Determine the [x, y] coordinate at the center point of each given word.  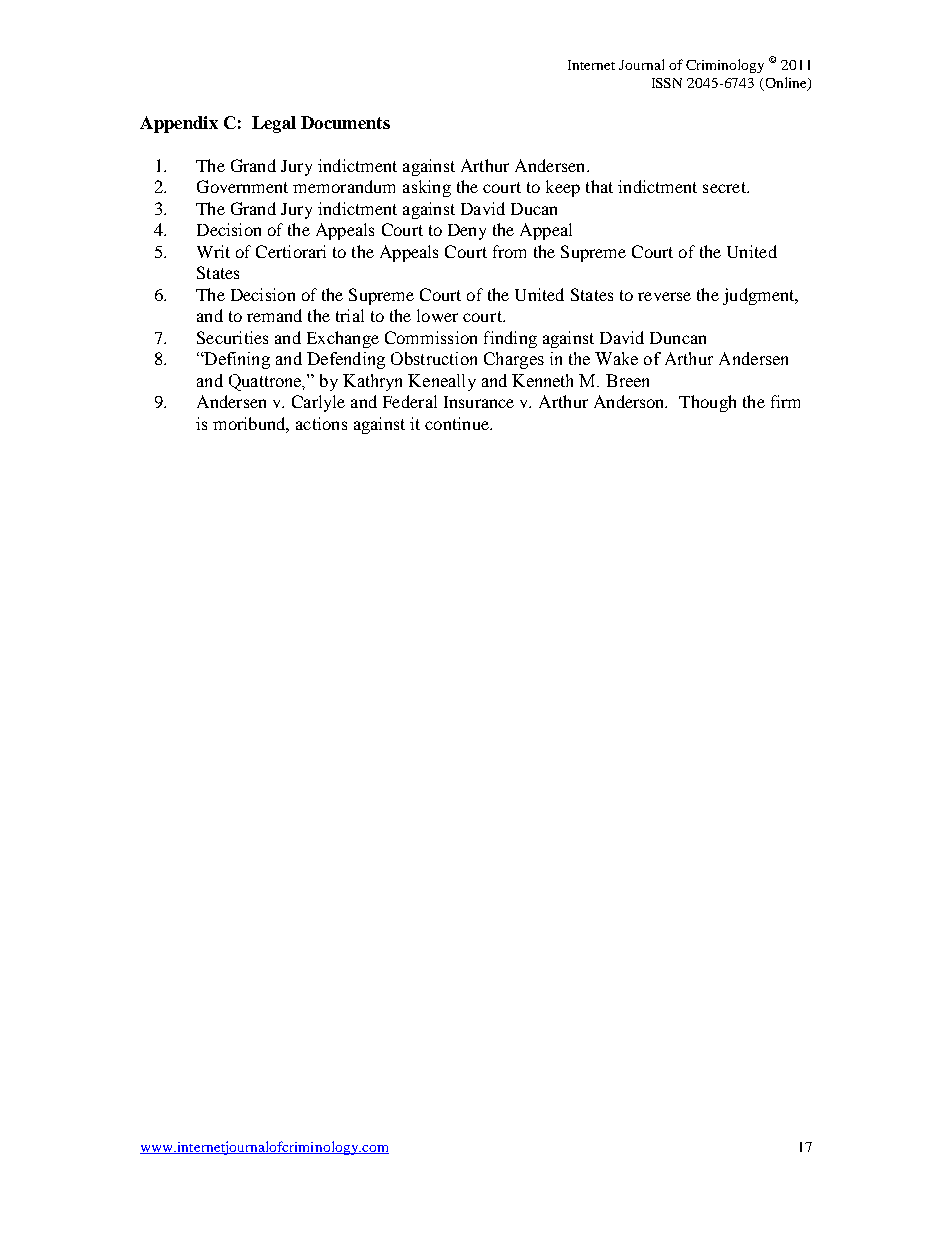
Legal [274, 124]
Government [242, 186]
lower [437, 315]
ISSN [667, 83]
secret [725, 187]
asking [427, 188]
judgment [760, 296]
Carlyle [318, 403]
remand [274, 315]
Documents [345, 122]
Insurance [479, 402]
